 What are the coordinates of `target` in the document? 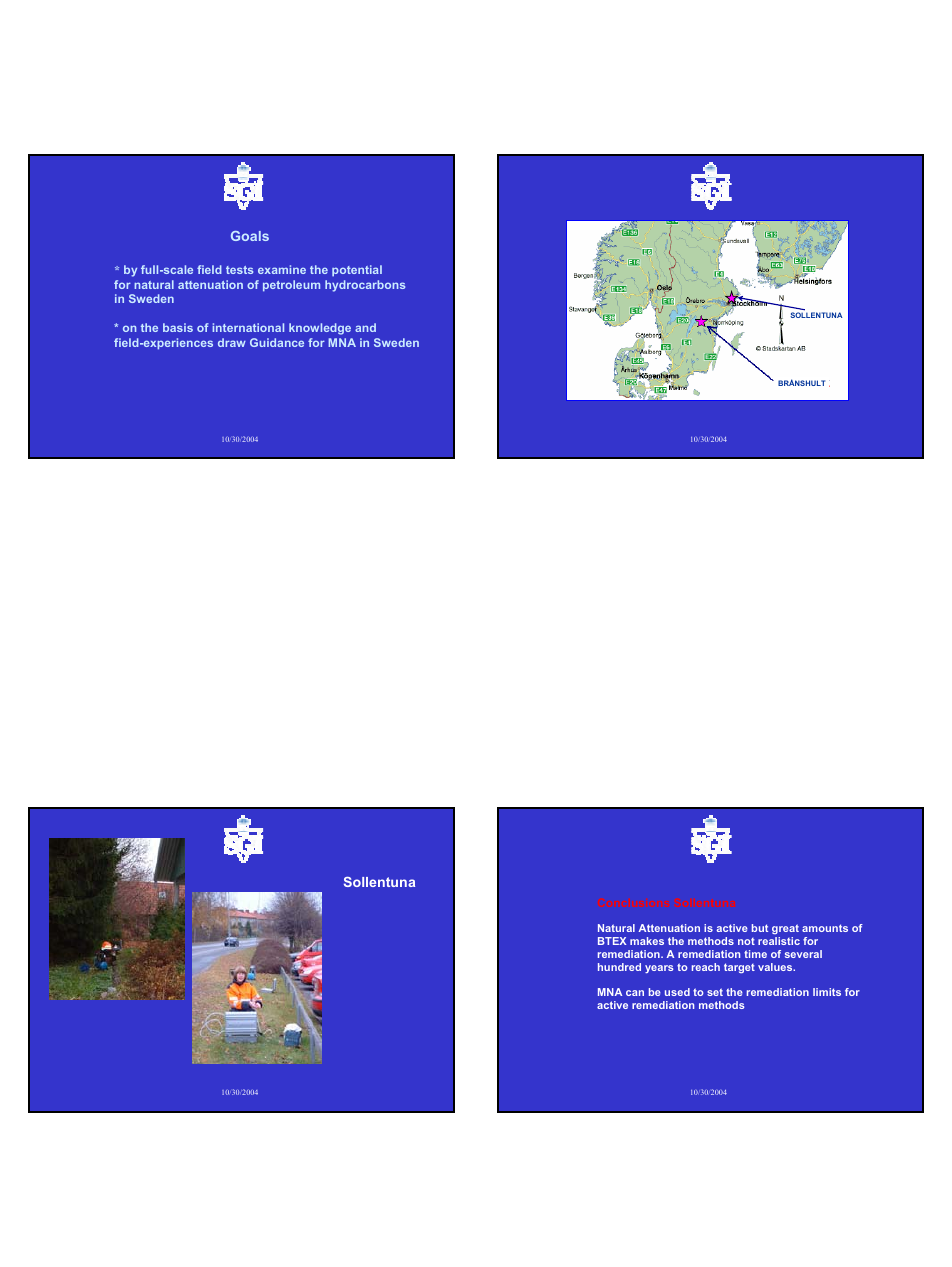 It's located at (739, 968).
